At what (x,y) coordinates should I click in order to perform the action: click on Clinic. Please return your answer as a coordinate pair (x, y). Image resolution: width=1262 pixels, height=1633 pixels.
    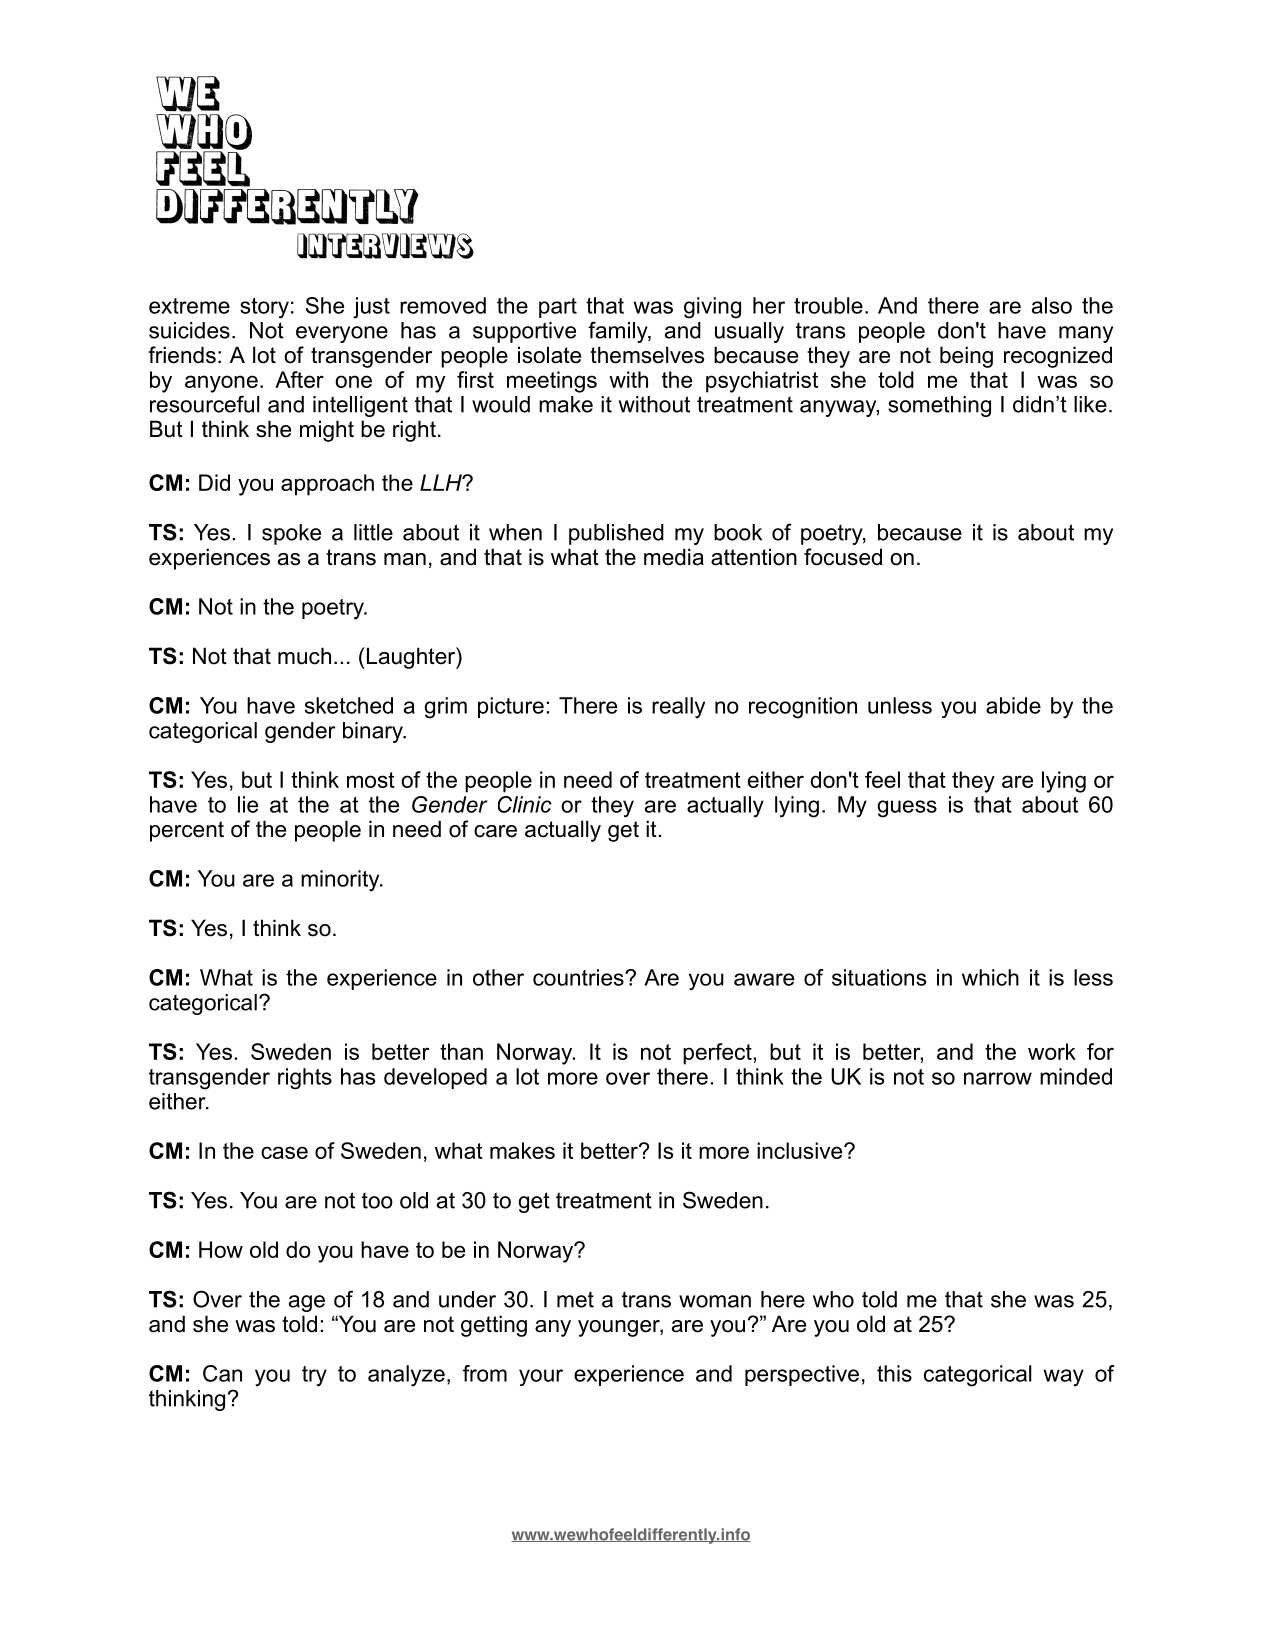
    Looking at the image, I should click on (525, 804).
